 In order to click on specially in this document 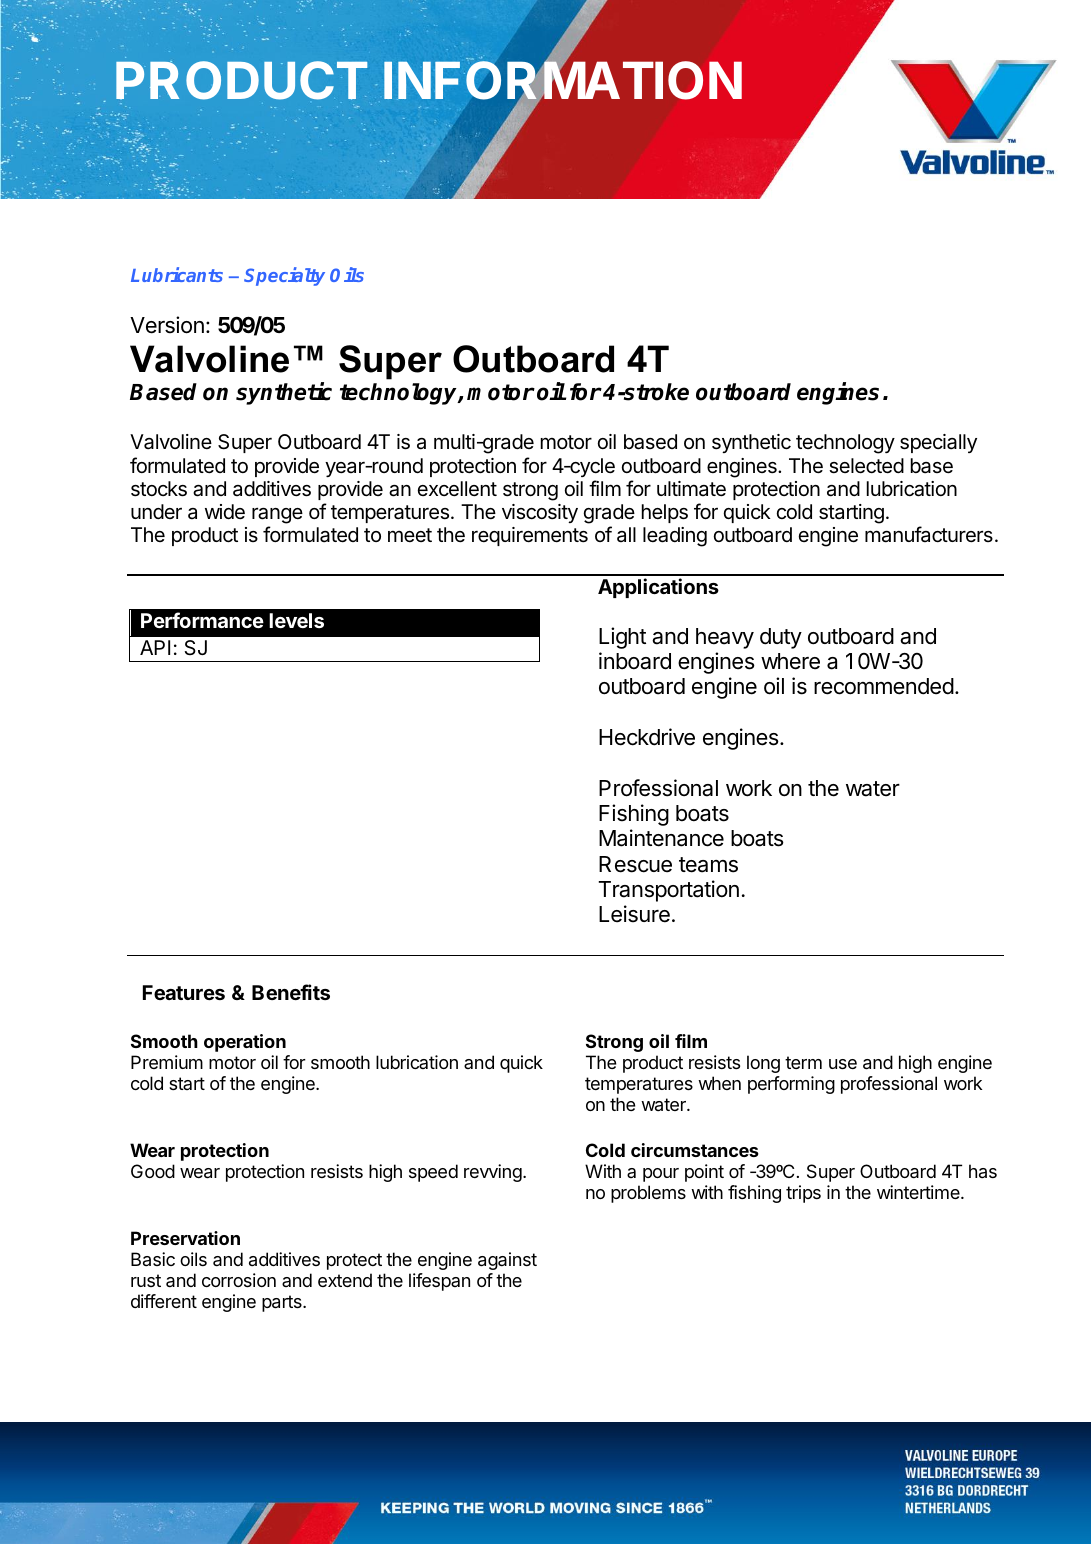, I will do `click(938, 443)`.
